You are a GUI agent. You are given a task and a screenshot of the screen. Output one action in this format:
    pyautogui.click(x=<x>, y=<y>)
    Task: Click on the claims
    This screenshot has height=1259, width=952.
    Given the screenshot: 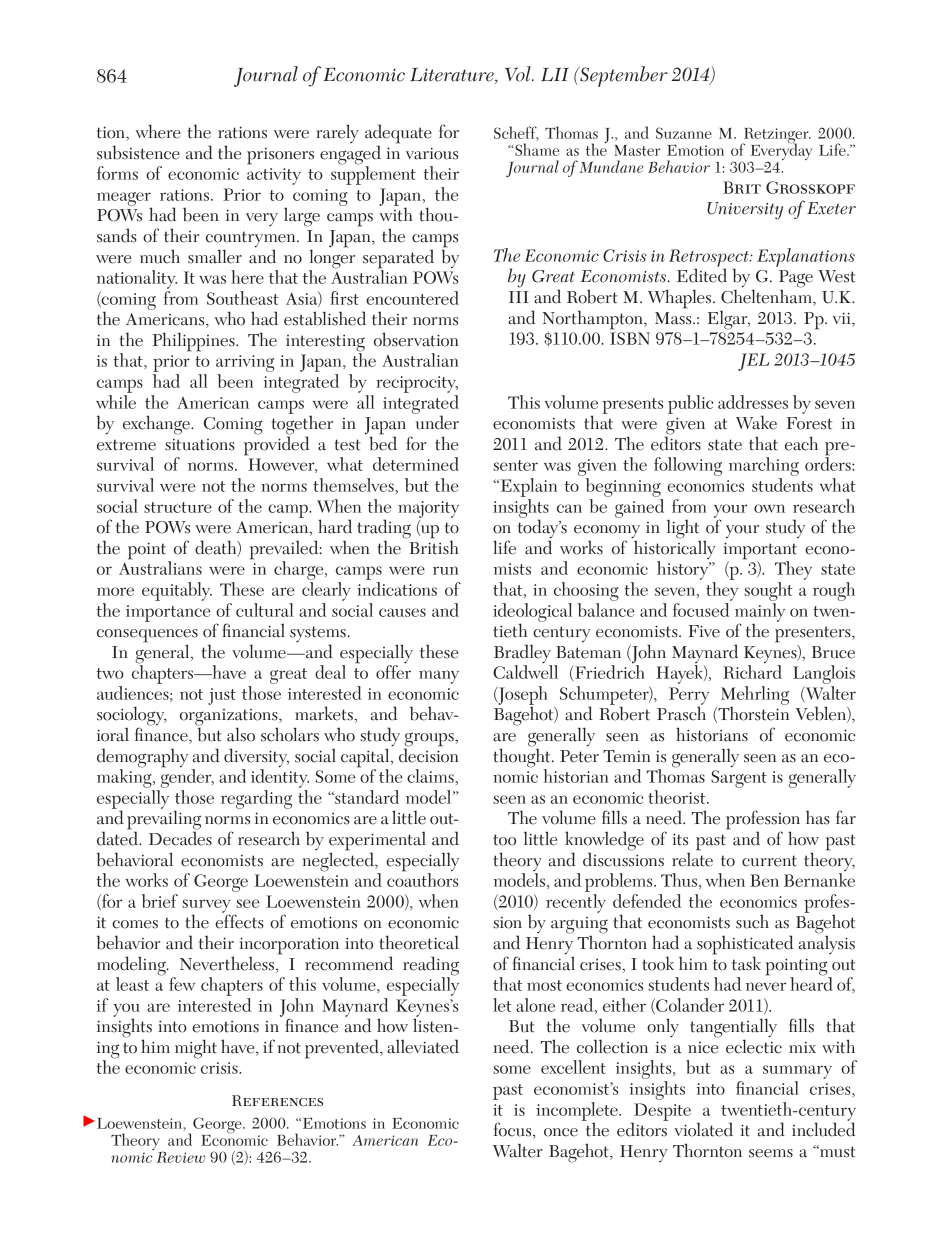 What is the action you would take?
    pyautogui.click(x=430, y=776)
